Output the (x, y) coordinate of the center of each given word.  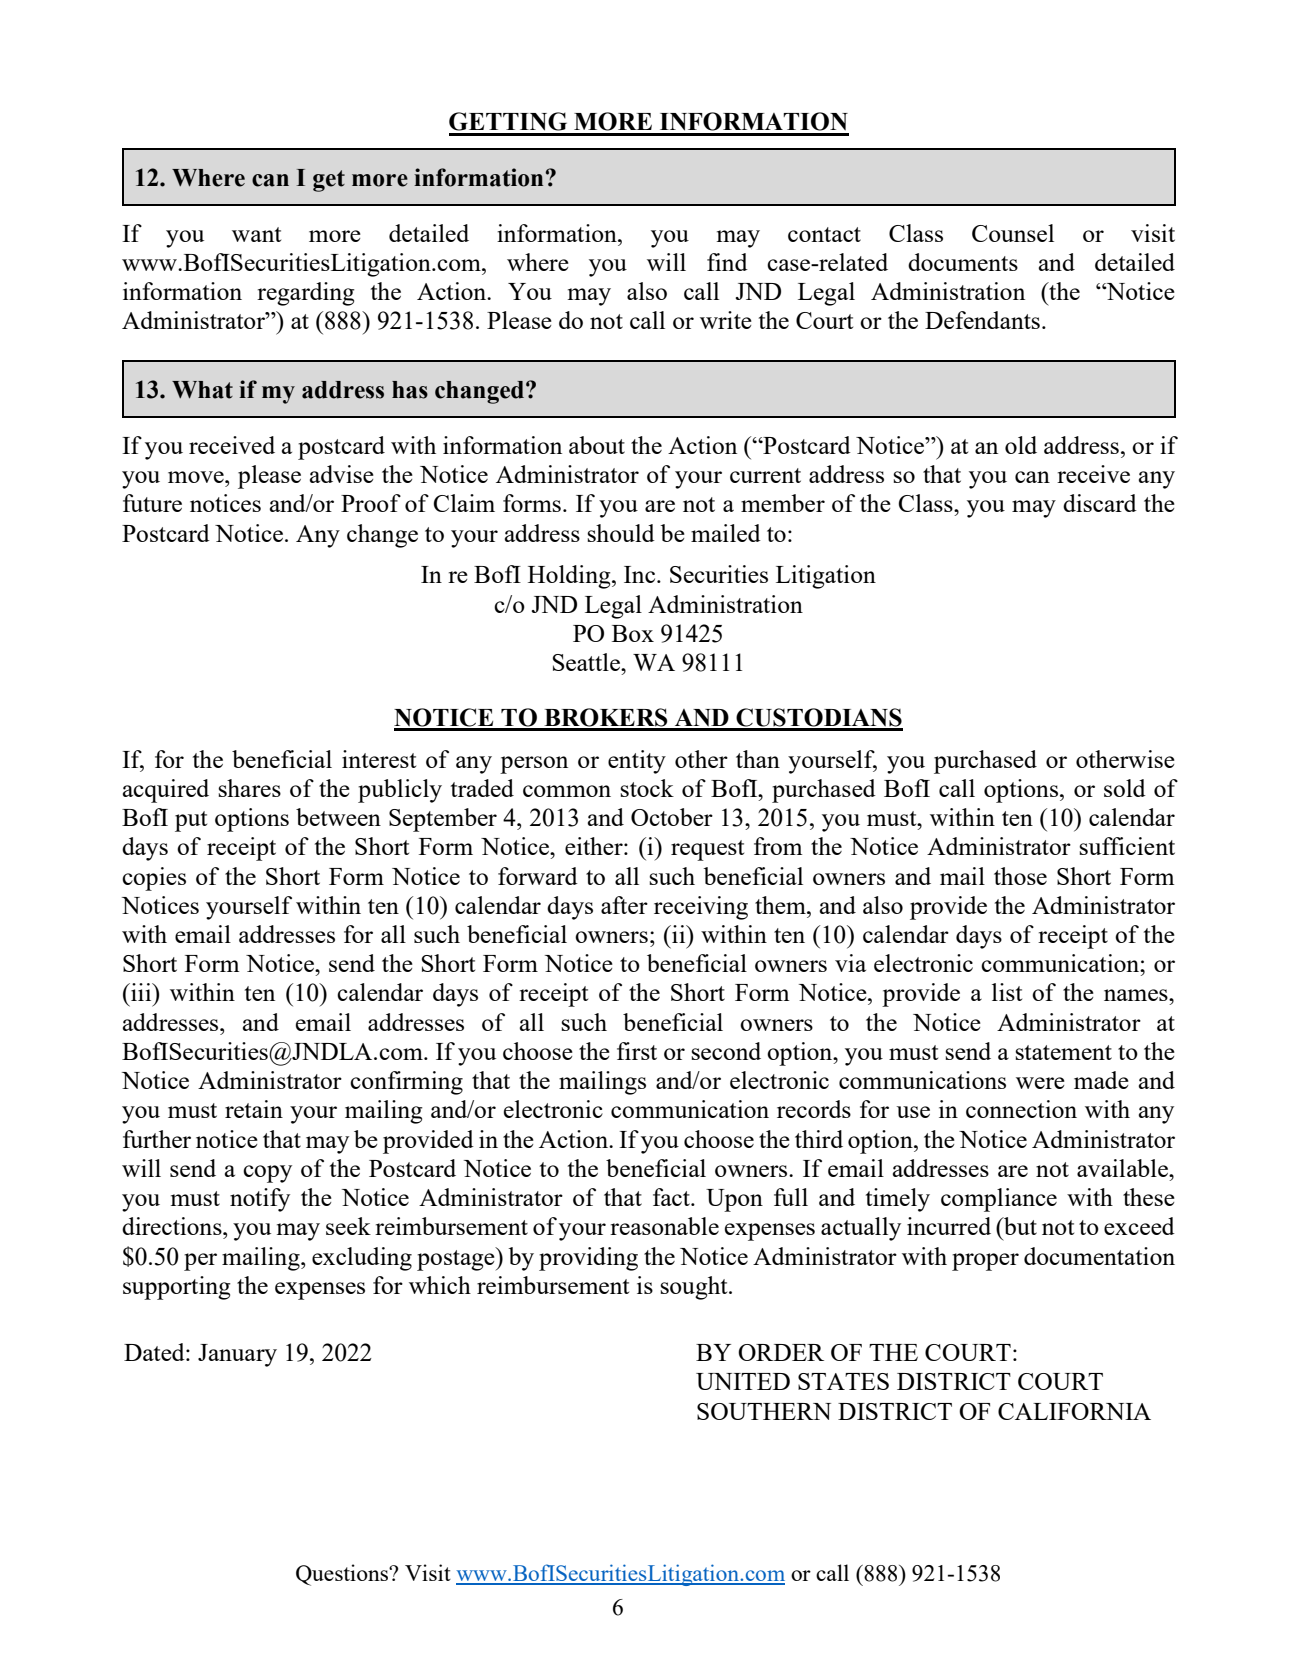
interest (379, 759)
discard (1100, 503)
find (727, 262)
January (237, 1355)
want (256, 234)
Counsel (1013, 233)
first (637, 1051)
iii (141, 992)
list (1007, 992)
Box (633, 633)
